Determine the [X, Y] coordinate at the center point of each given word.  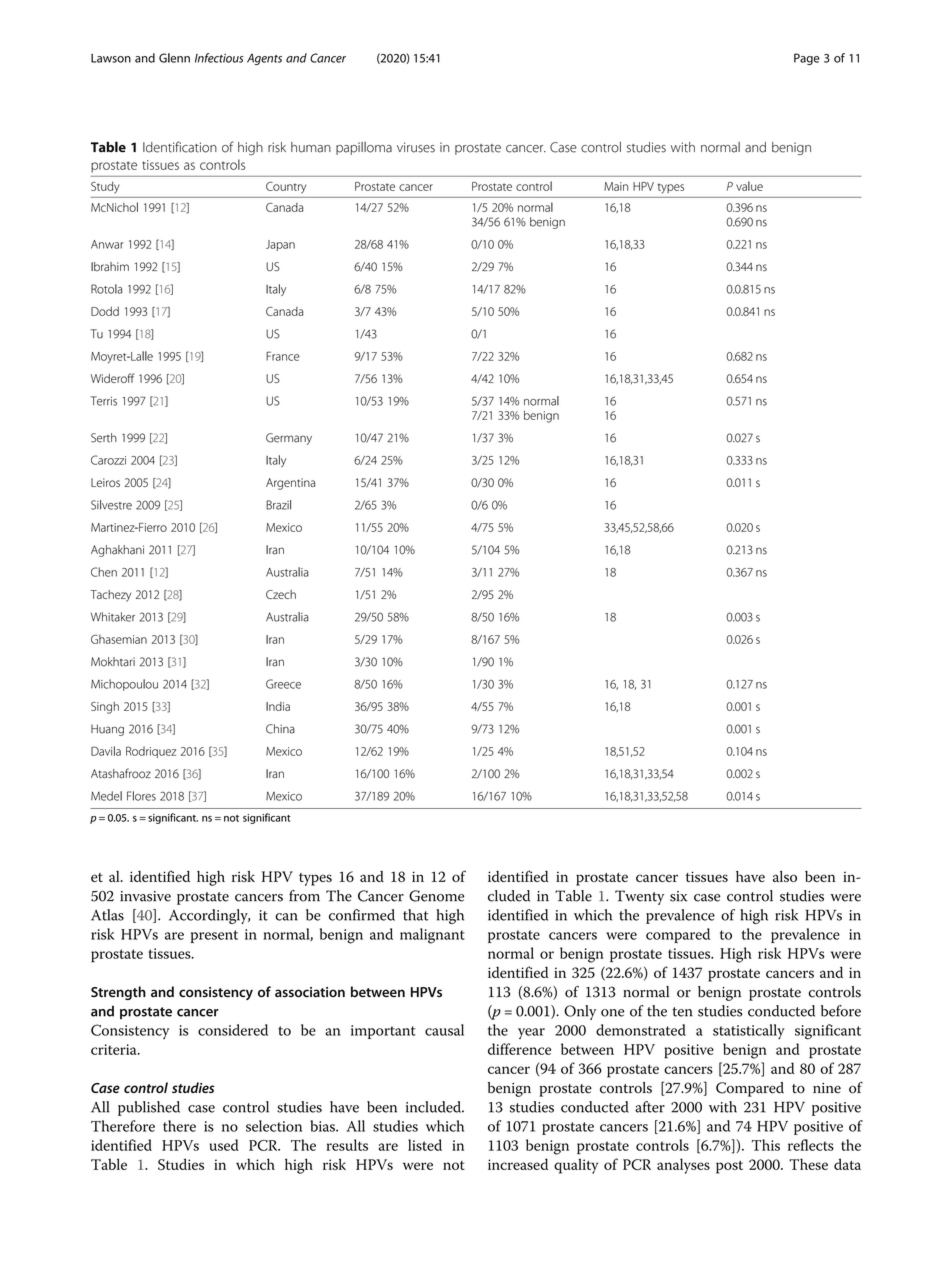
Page [807, 59]
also [785, 876]
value [749, 186]
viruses [416, 147]
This [766, 1145]
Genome [436, 896]
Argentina [290, 484]
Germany [289, 439]
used [224, 1145]
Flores [141, 796]
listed [425, 1145]
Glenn [174, 58]
